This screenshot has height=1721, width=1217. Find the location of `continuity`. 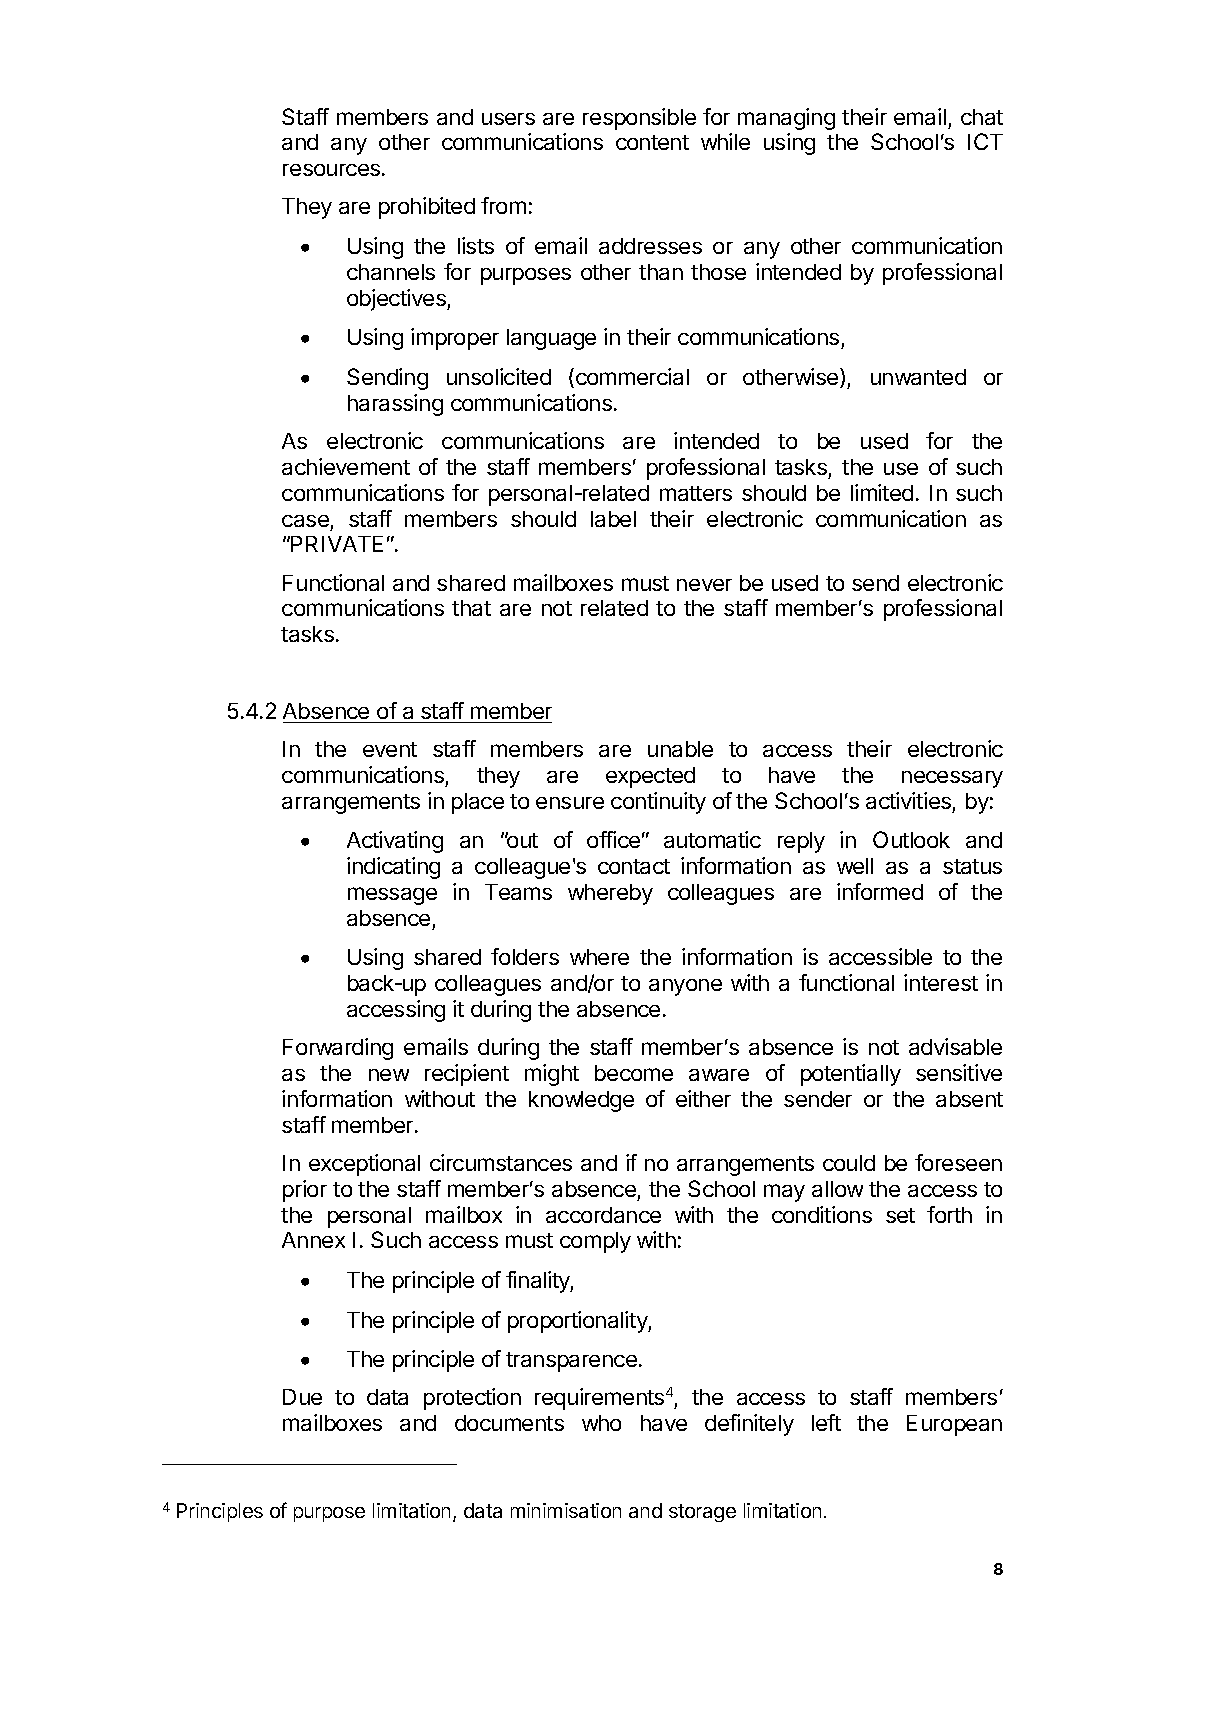

continuity is located at coordinates (658, 803).
